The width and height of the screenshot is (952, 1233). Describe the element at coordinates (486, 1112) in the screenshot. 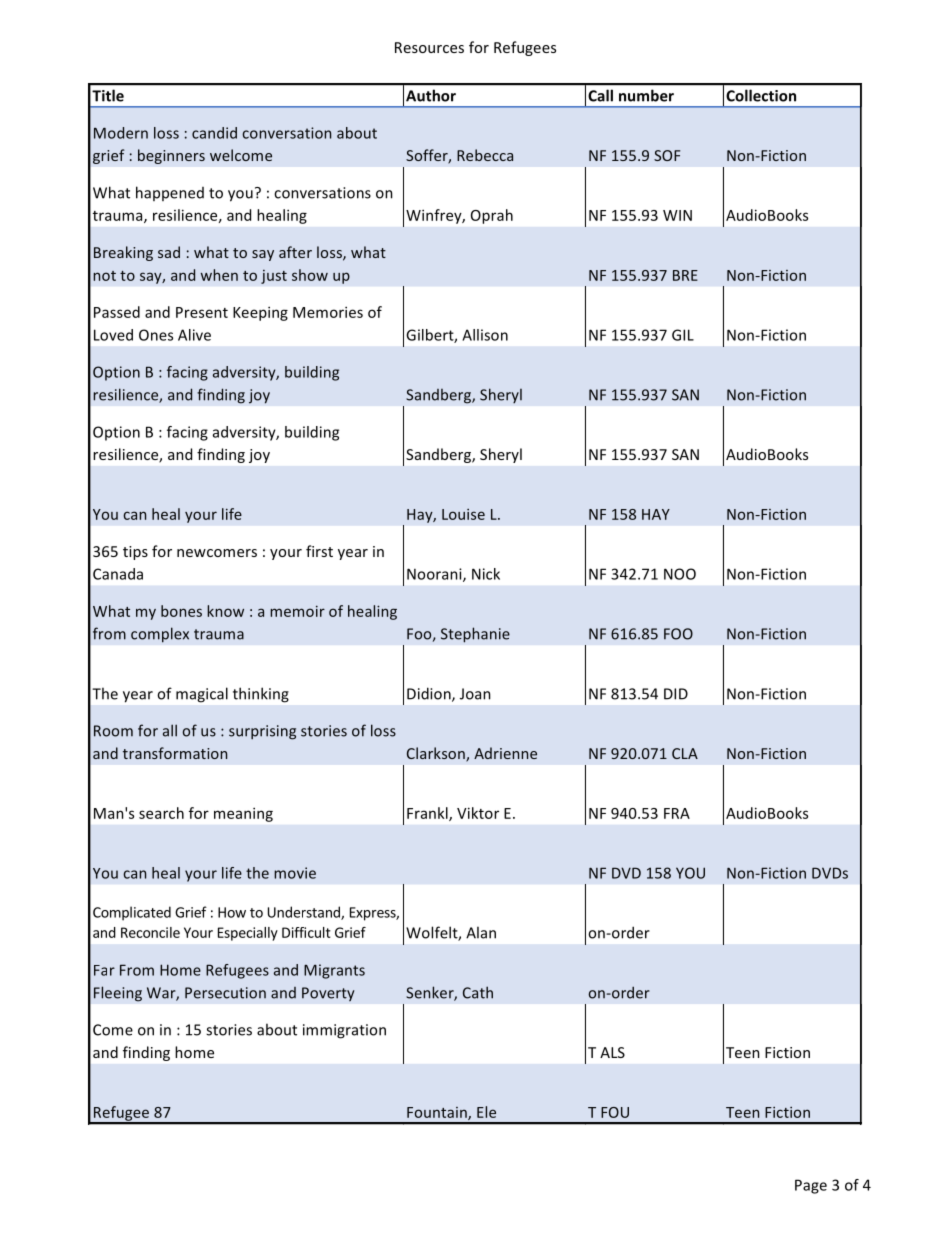

I see `Ele` at that location.
